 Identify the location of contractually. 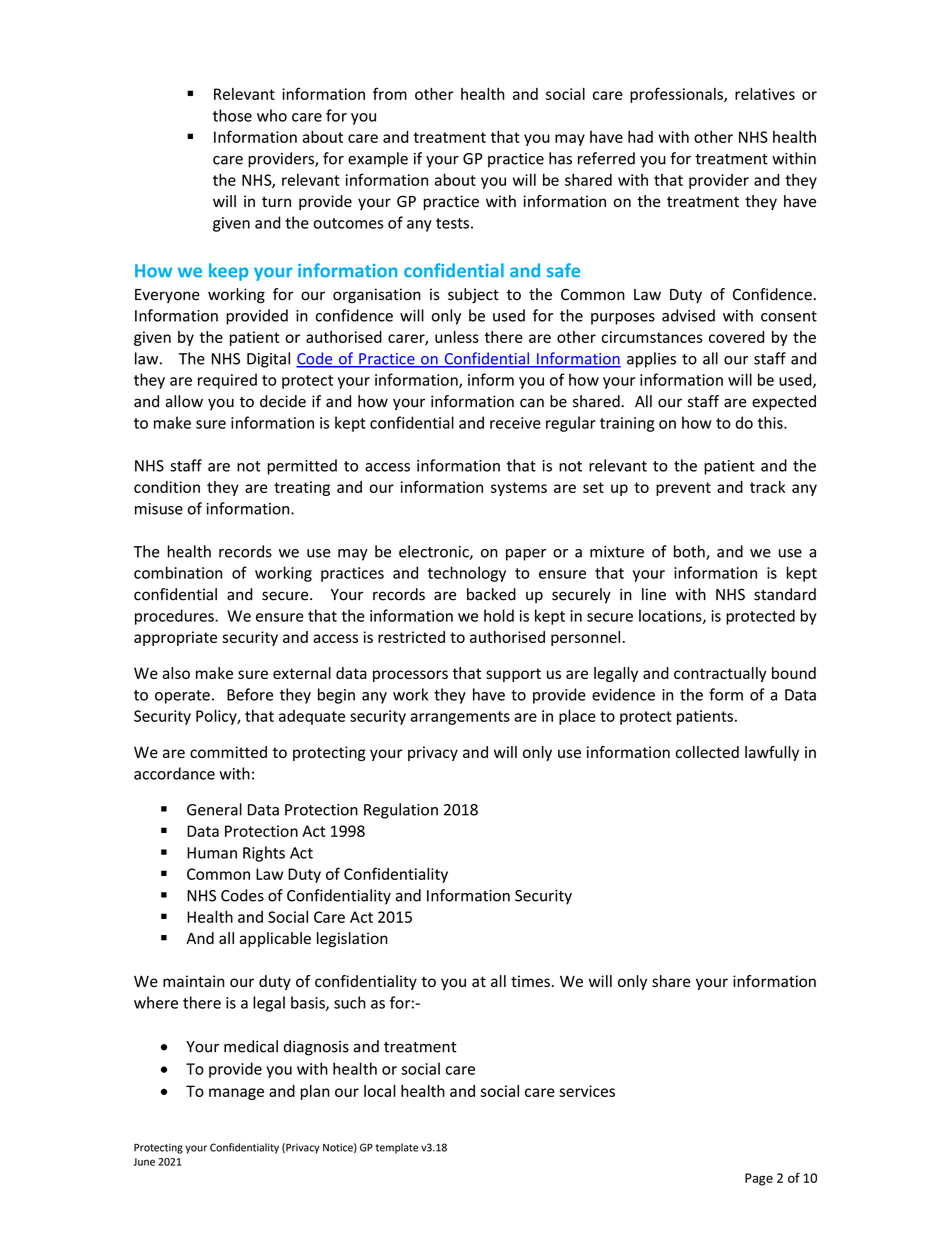
(720, 674).
